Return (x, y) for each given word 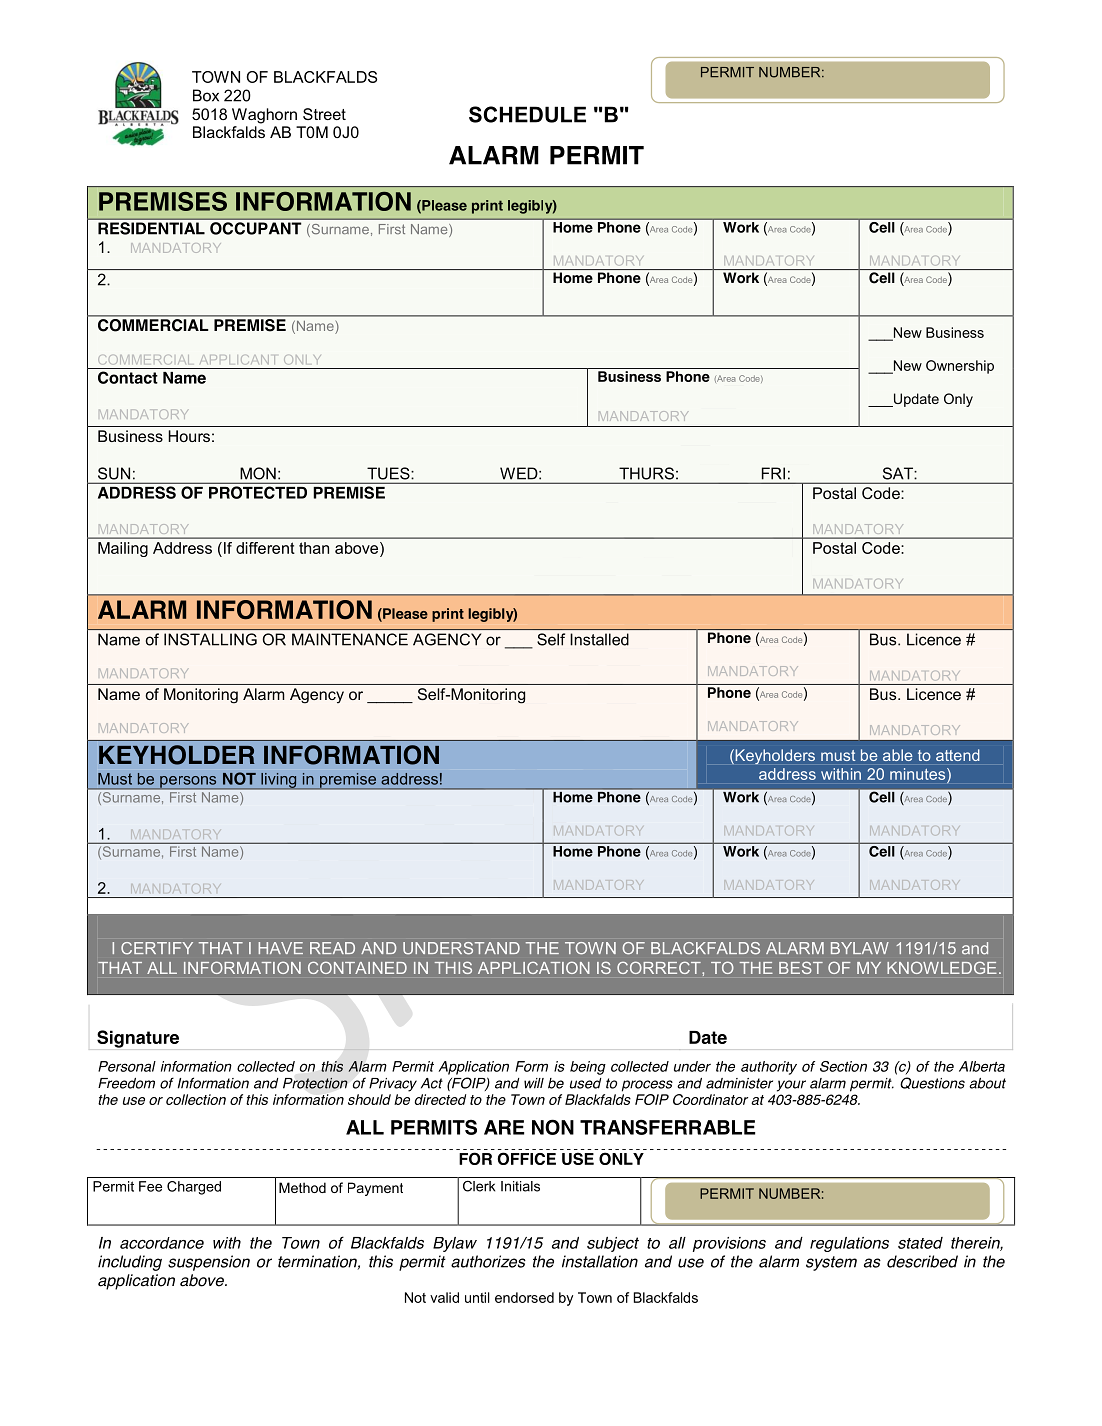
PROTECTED (258, 492)
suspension (209, 1263)
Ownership (960, 367)
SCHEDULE (527, 114)
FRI (773, 473)
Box (206, 95)
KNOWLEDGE (942, 968)
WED (520, 473)
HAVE (281, 948)
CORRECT (660, 968)
